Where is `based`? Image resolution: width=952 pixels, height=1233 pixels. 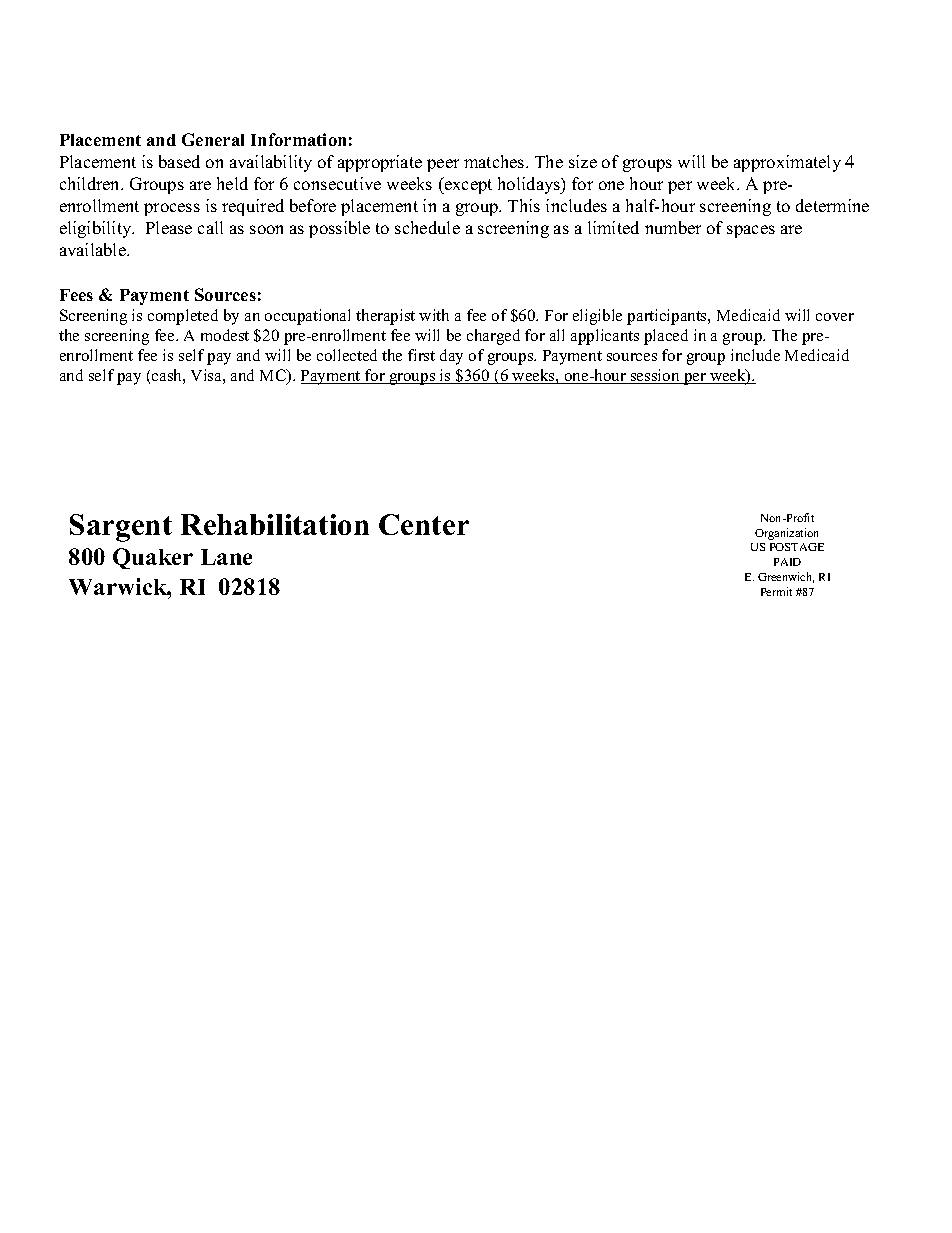
based is located at coordinates (179, 161).
